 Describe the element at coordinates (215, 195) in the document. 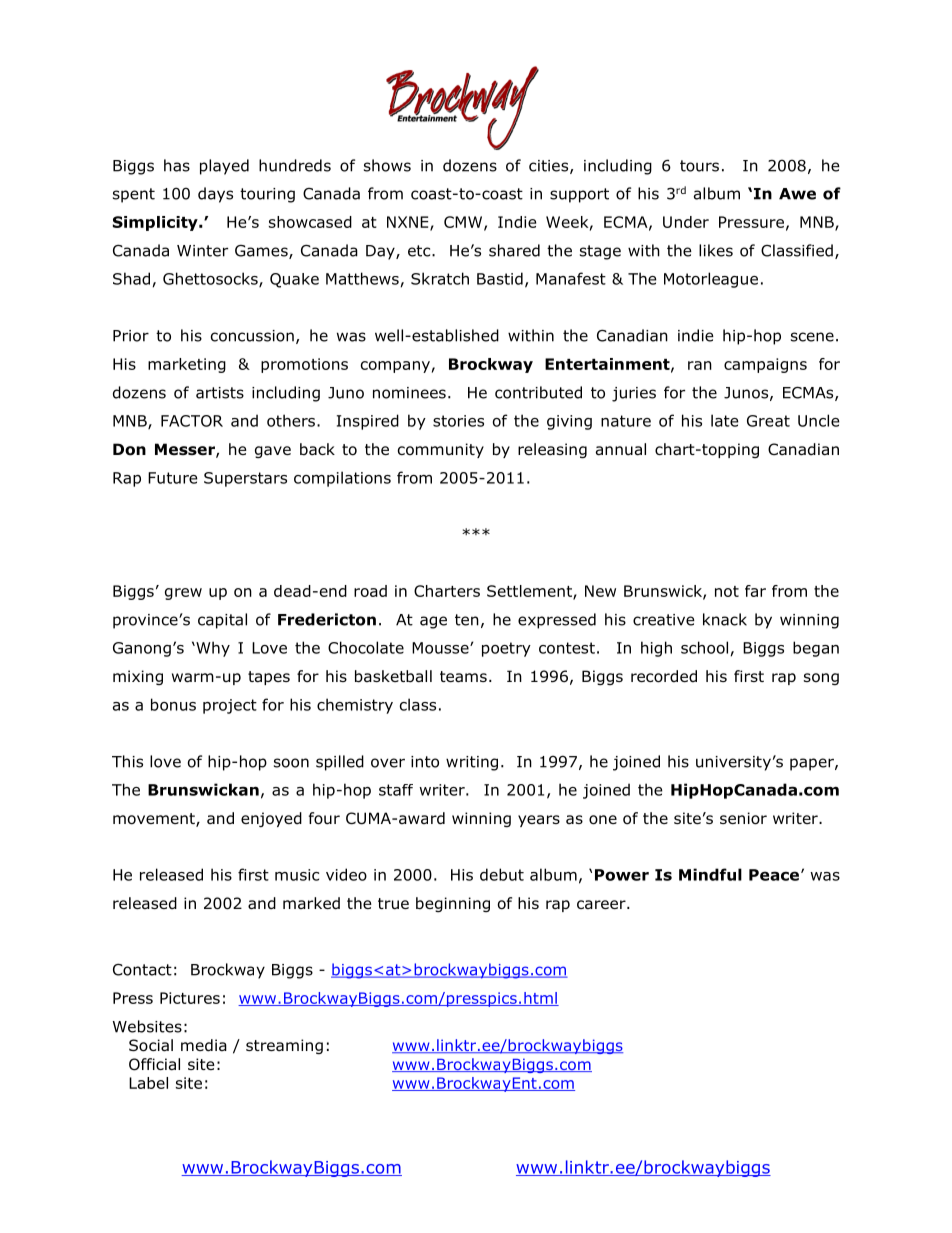

I see `days` at that location.
